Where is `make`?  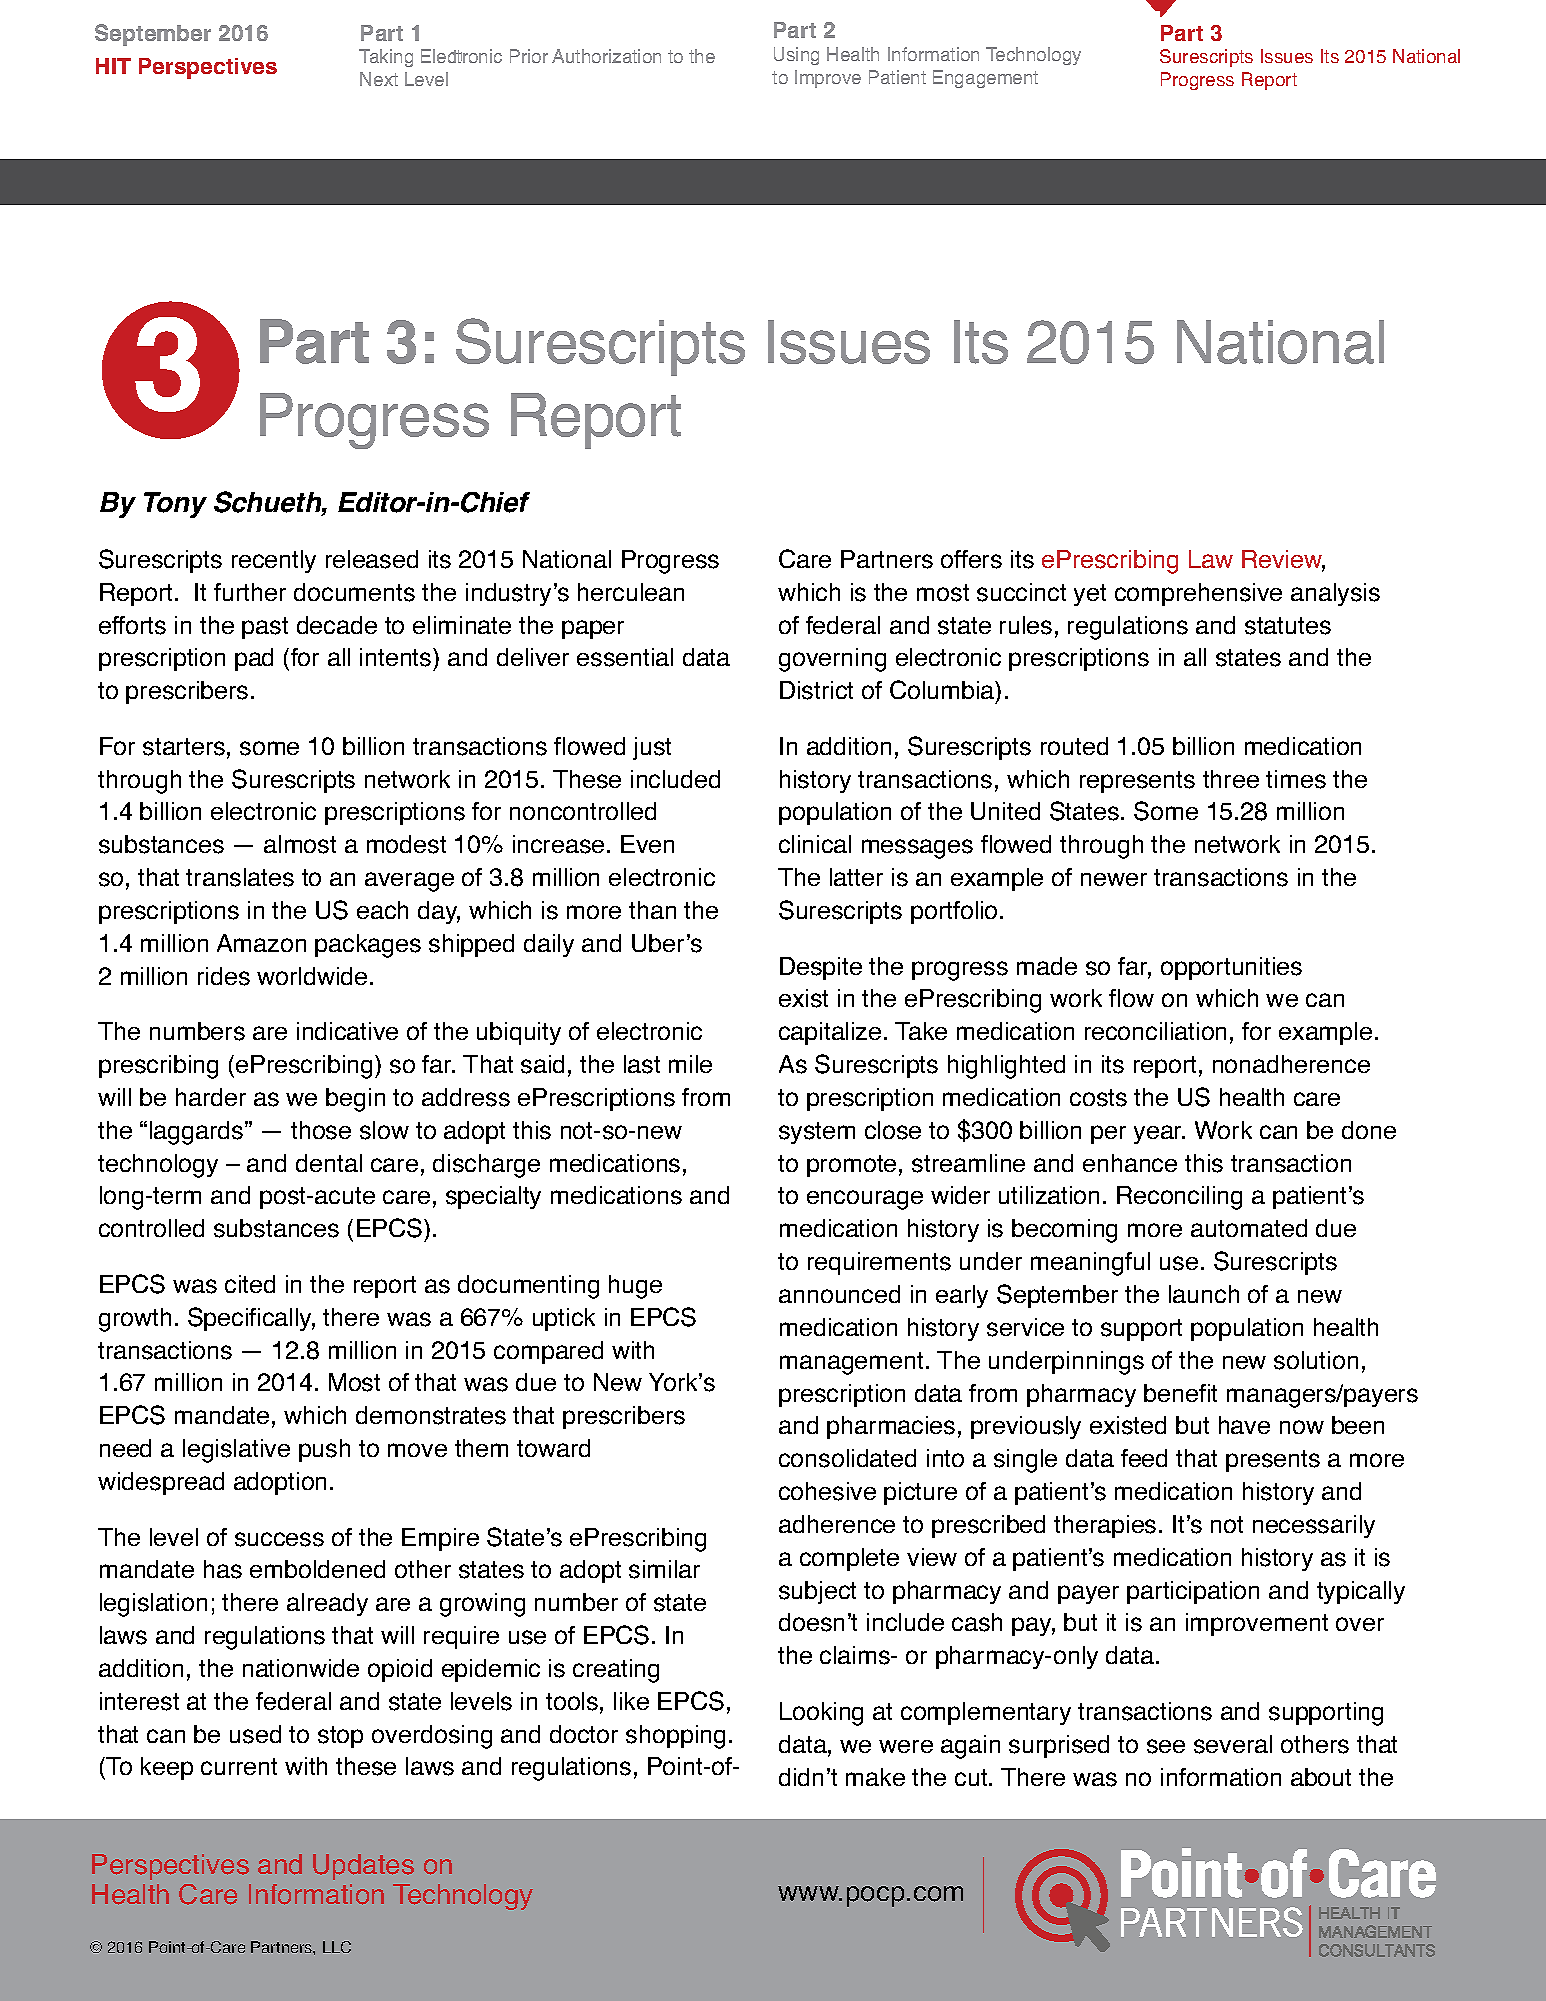
make is located at coordinates (875, 1777).
